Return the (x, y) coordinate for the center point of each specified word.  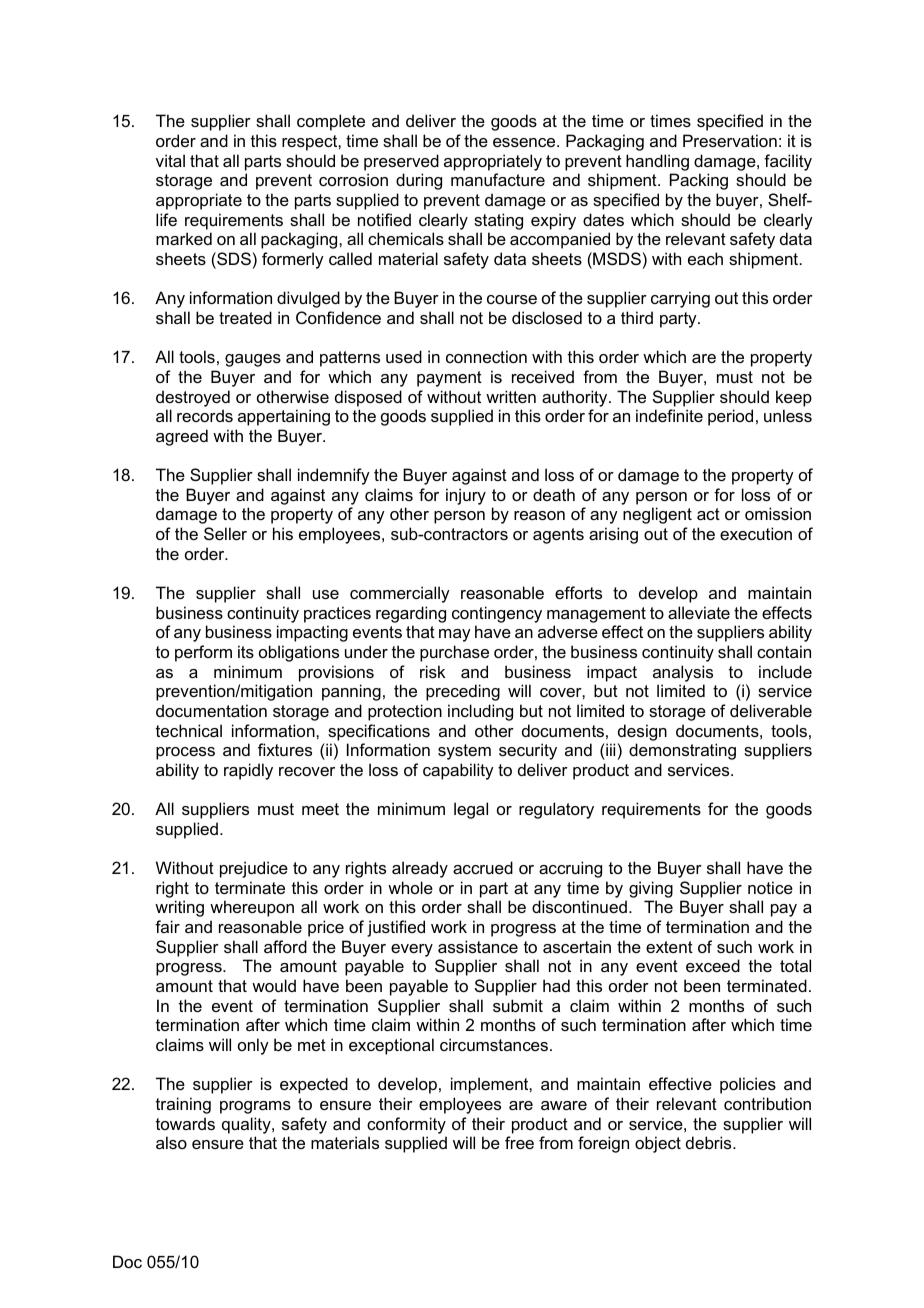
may (455, 635)
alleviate (699, 612)
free (519, 1142)
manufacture (498, 179)
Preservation (730, 140)
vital (170, 160)
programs (255, 1107)
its (246, 651)
